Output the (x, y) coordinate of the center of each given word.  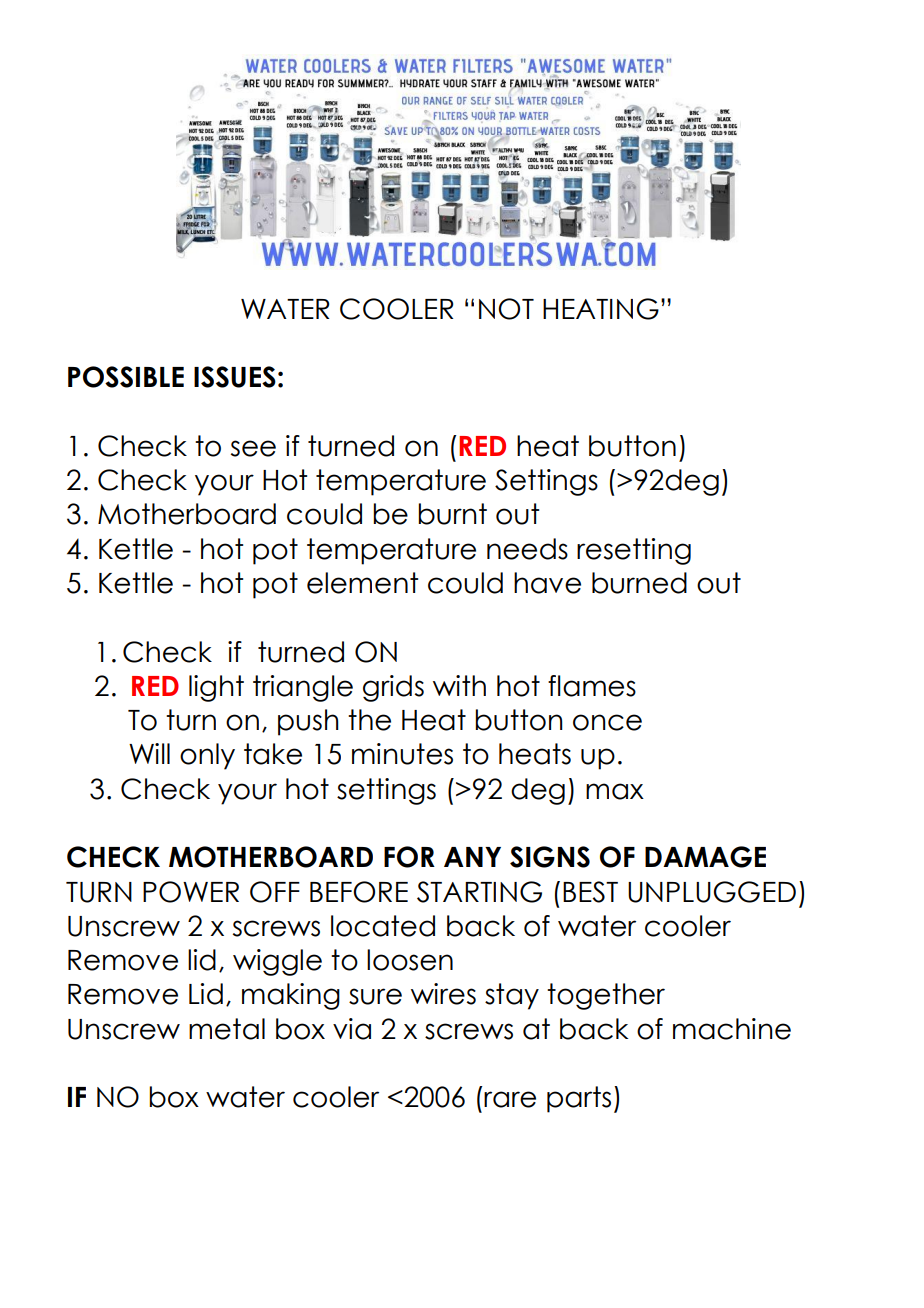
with (459, 685)
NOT (506, 309)
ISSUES (235, 377)
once (607, 722)
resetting (634, 551)
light (216, 688)
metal (227, 1029)
